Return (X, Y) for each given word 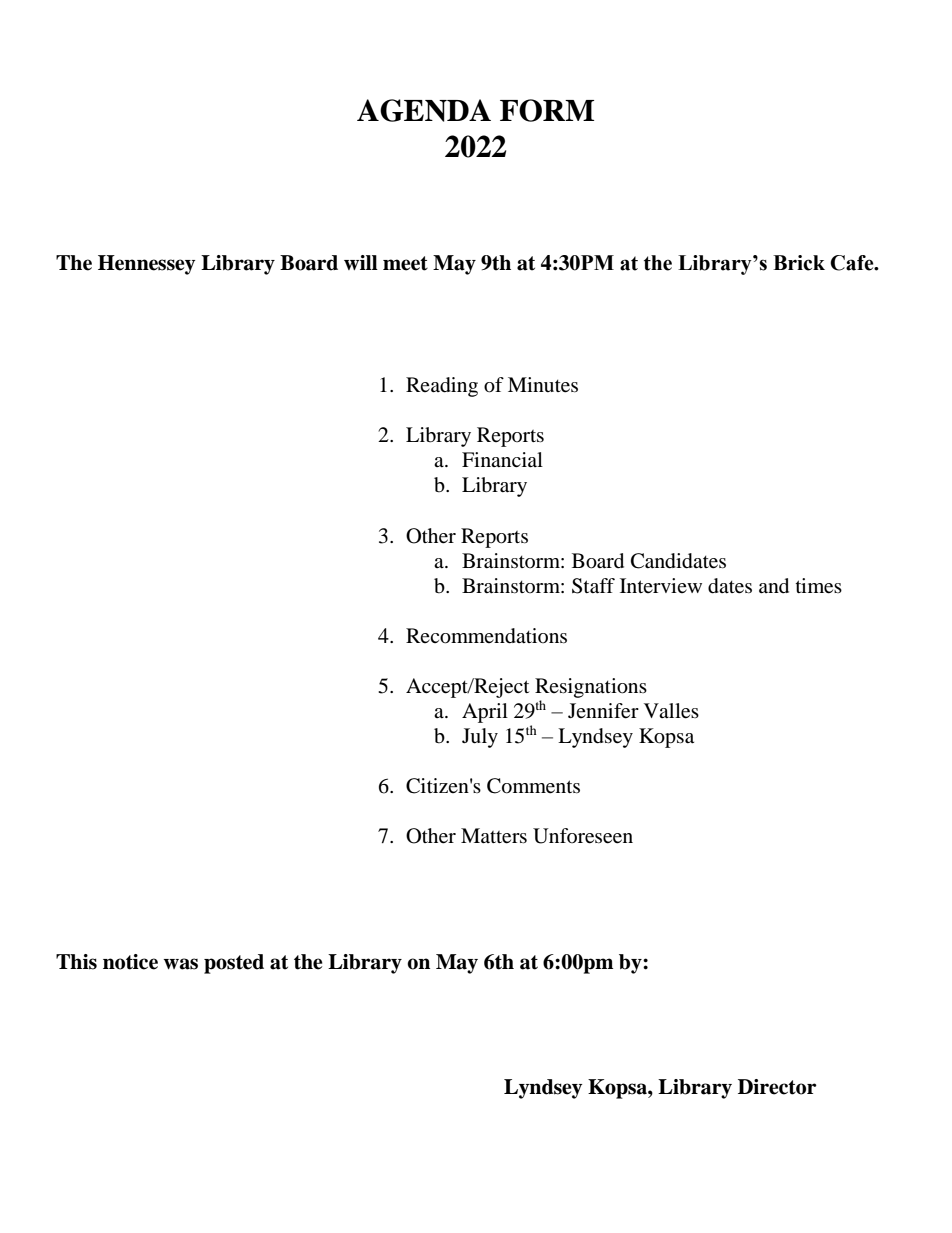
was (180, 964)
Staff (593, 586)
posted (234, 964)
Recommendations (486, 636)
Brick (799, 263)
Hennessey (146, 265)
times (819, 586)
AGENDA (424, 110)
